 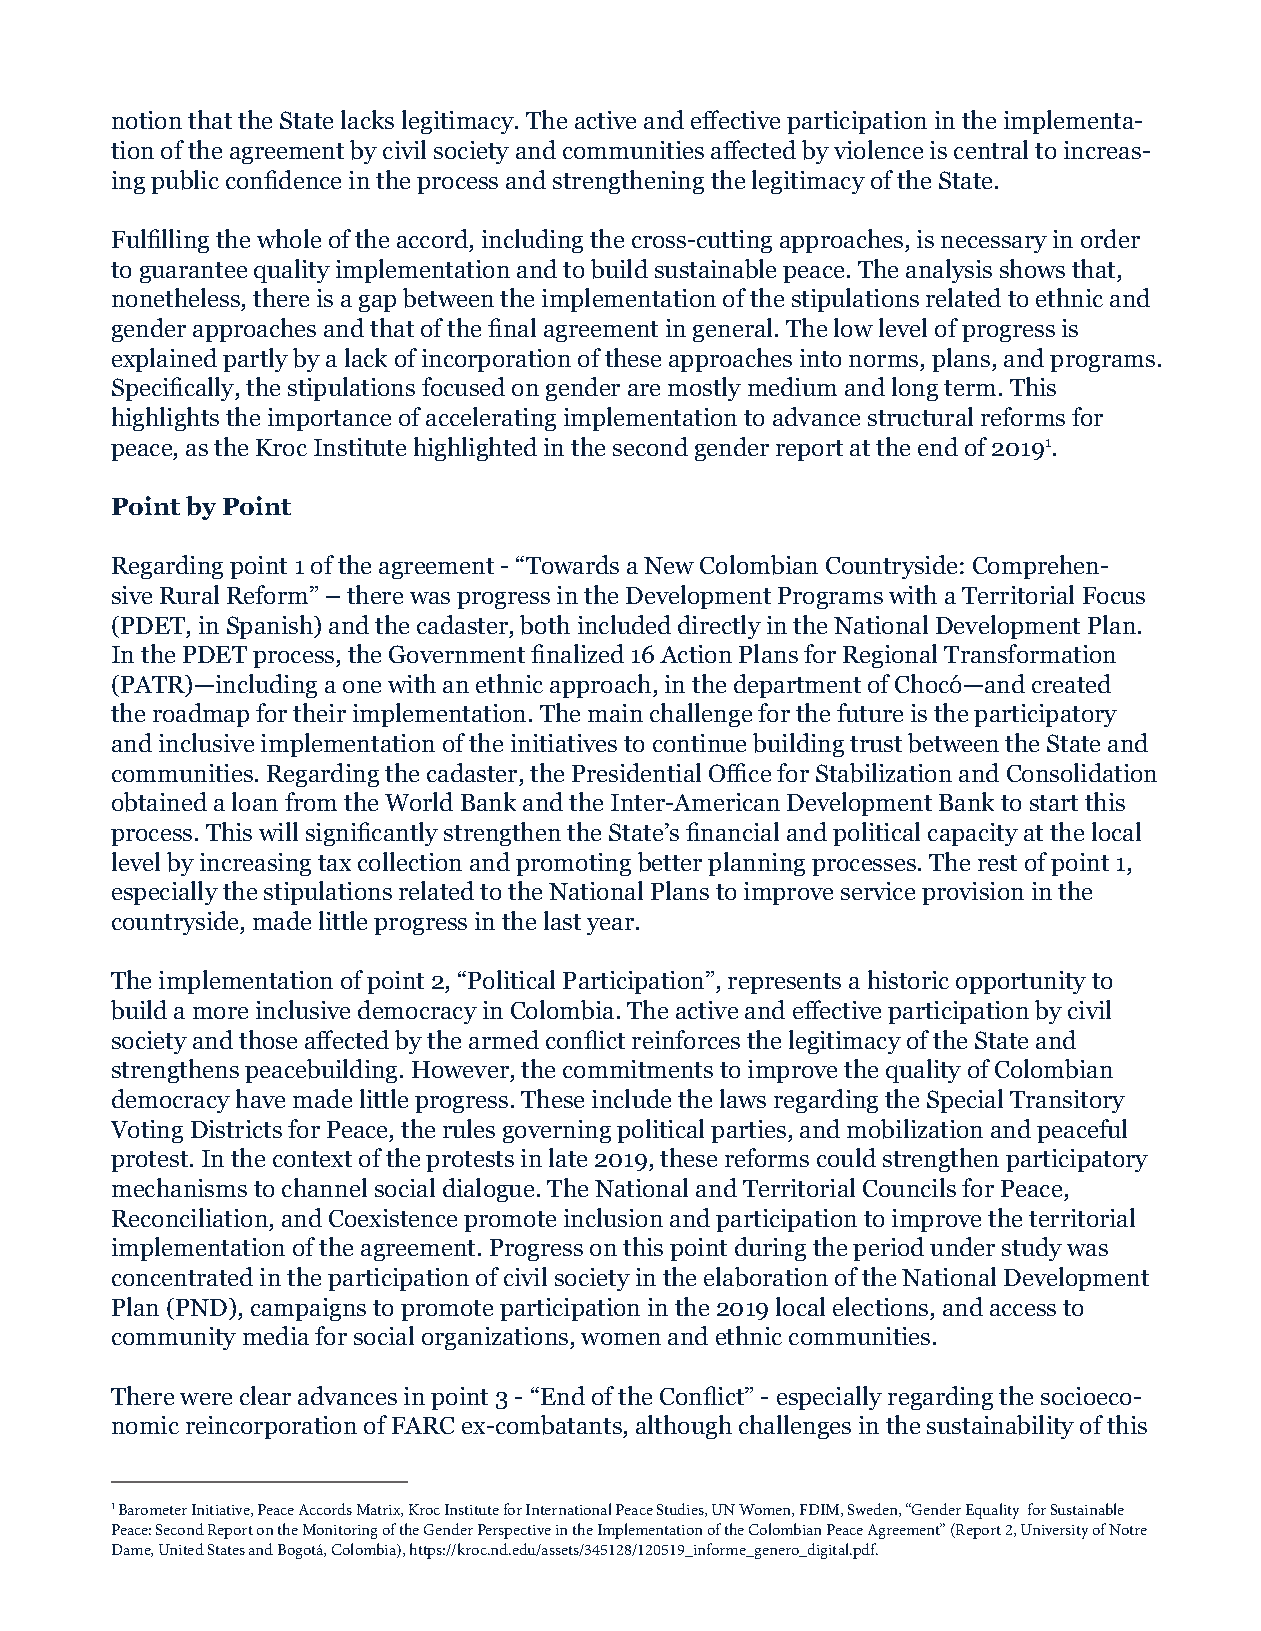 I want to click on Monitoring, so click(x=340, y=1531).
